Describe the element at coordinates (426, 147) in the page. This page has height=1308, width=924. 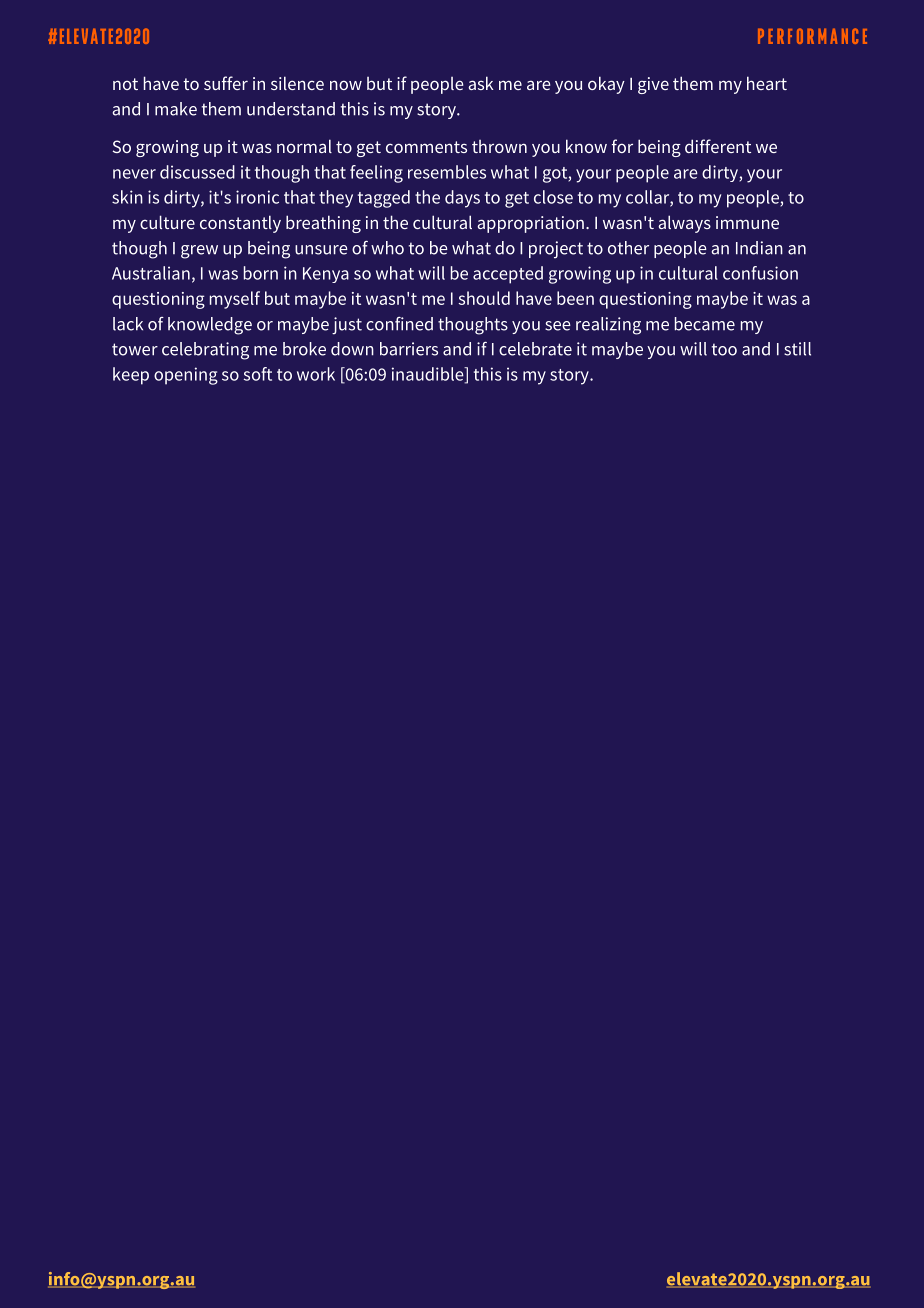
I see `comments` at that location.
